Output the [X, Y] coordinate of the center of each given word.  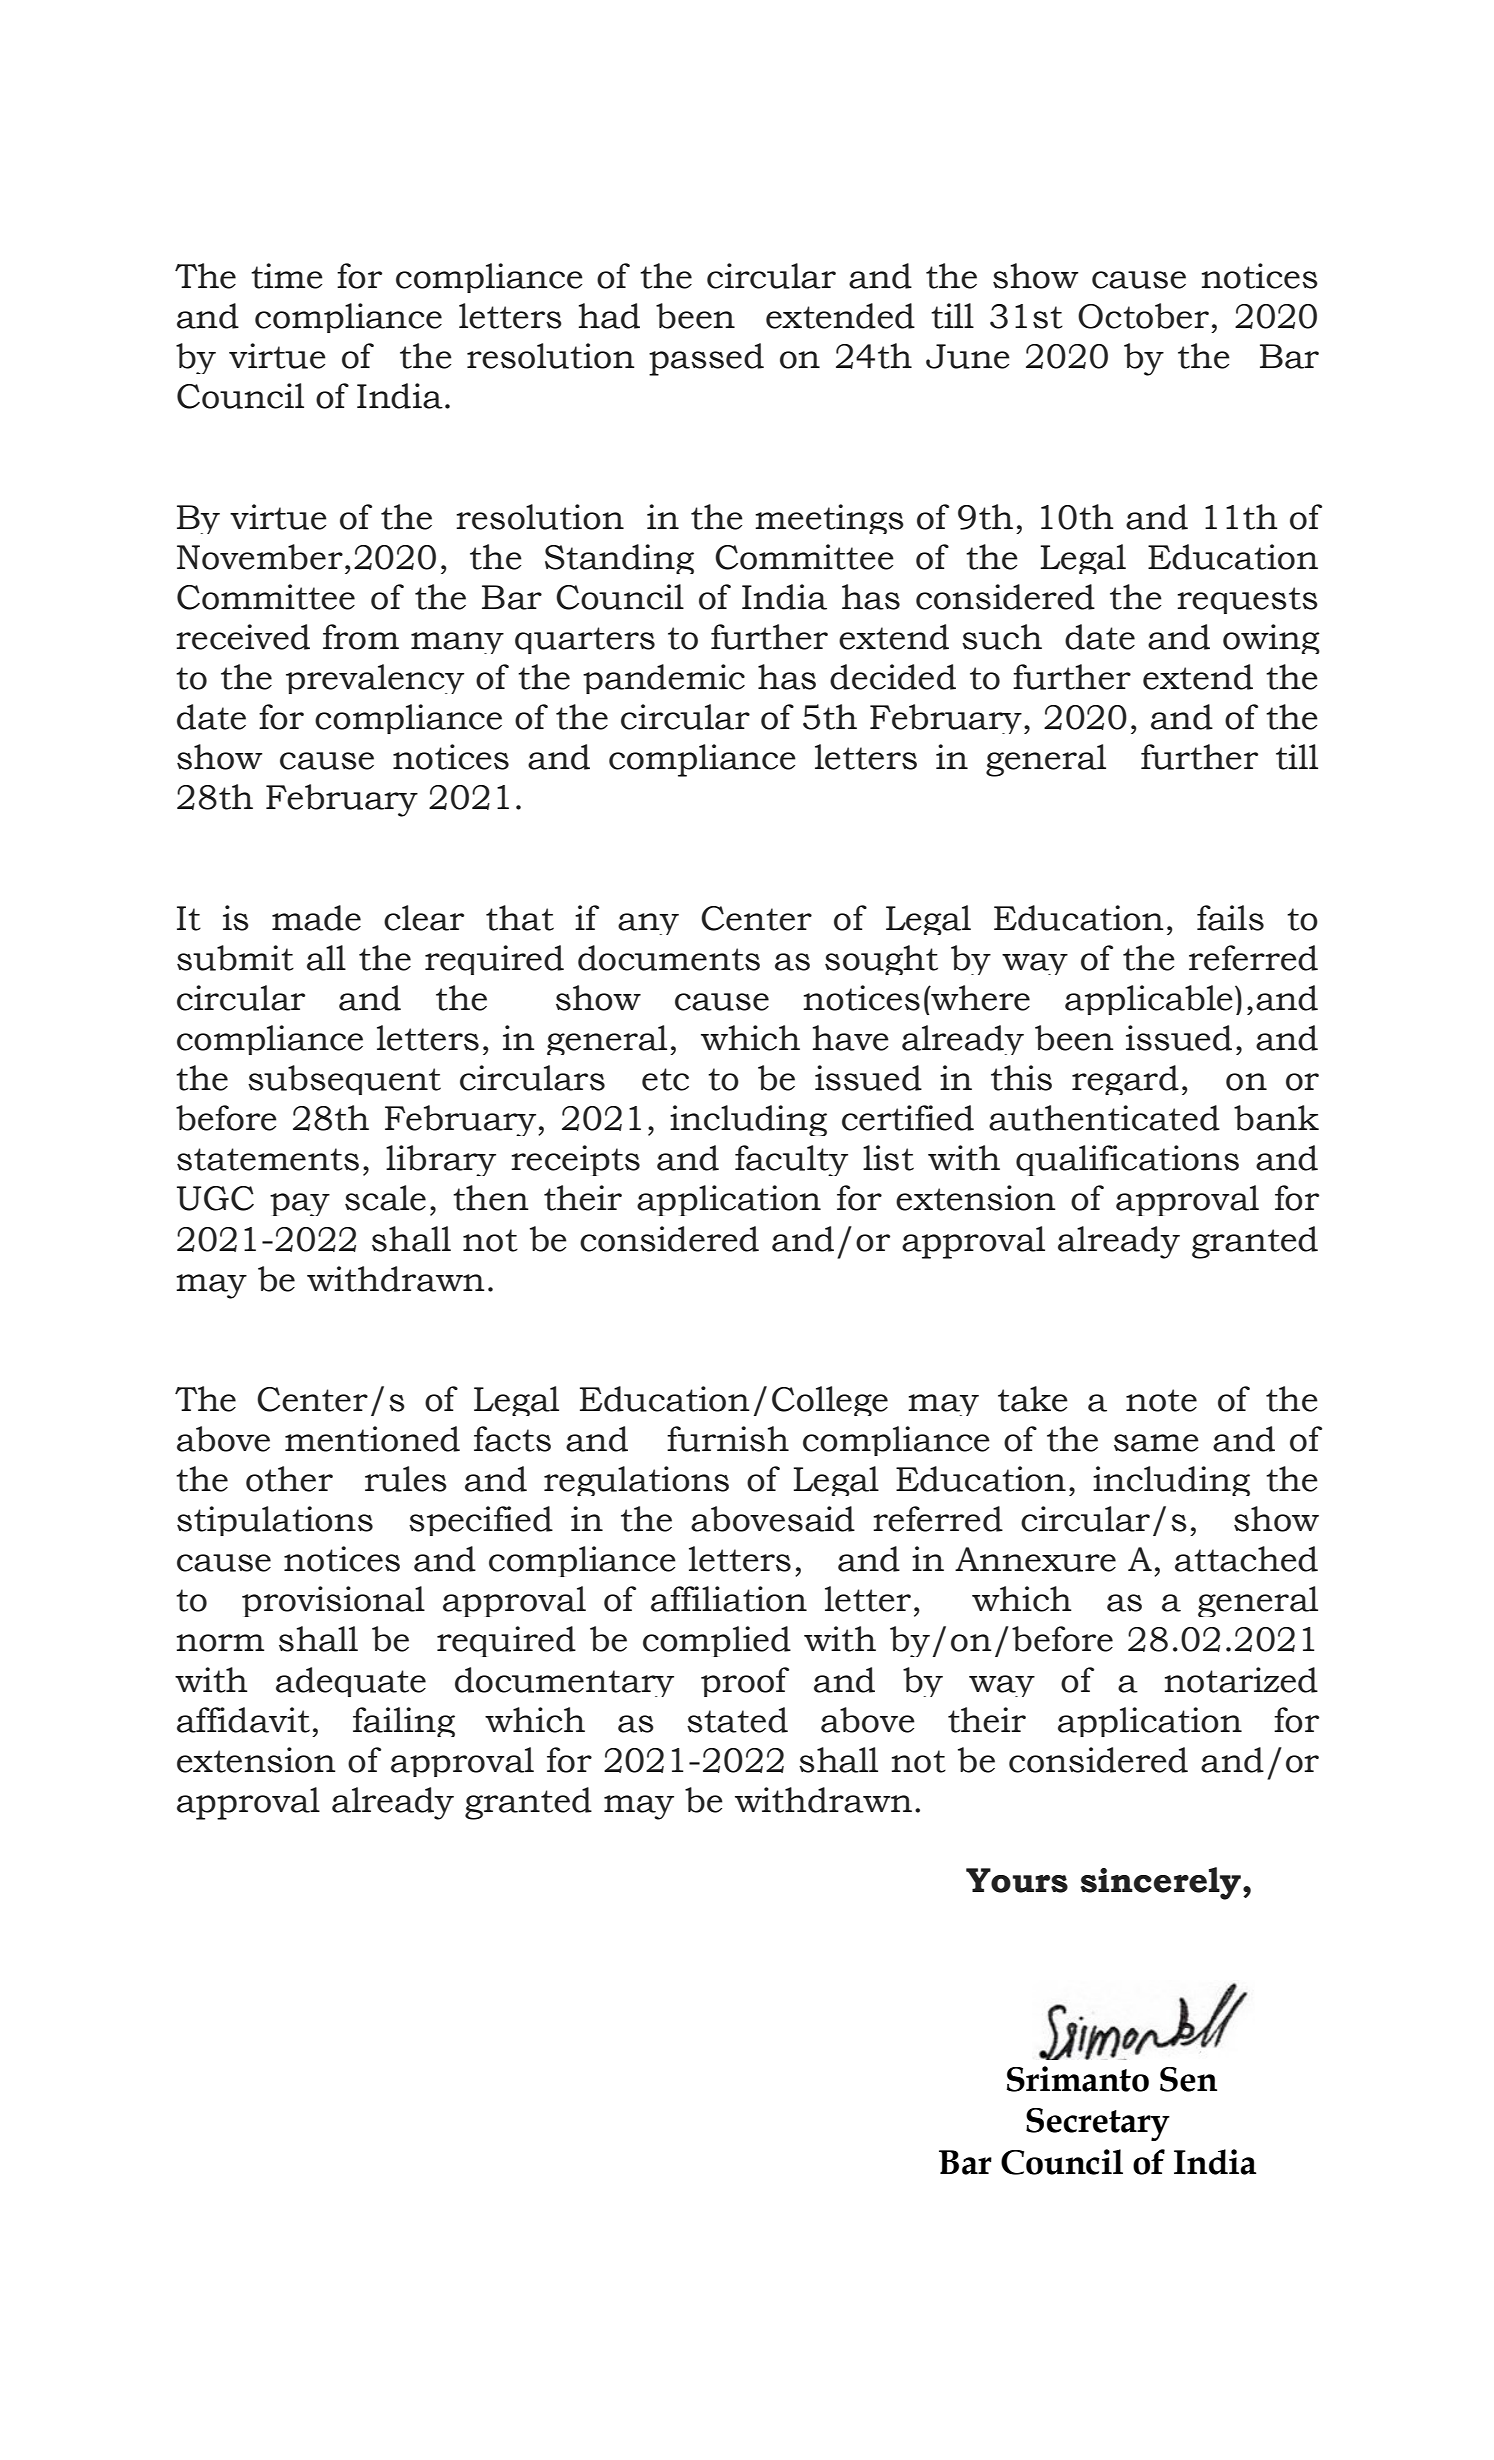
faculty [791, 1160]
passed [706, 359]
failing [404, 1722]
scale [385, 1198]
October [1143, 316]
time [287, 276]
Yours [1017, 1880]
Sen [1188, 2079]
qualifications [1127, 1160]
